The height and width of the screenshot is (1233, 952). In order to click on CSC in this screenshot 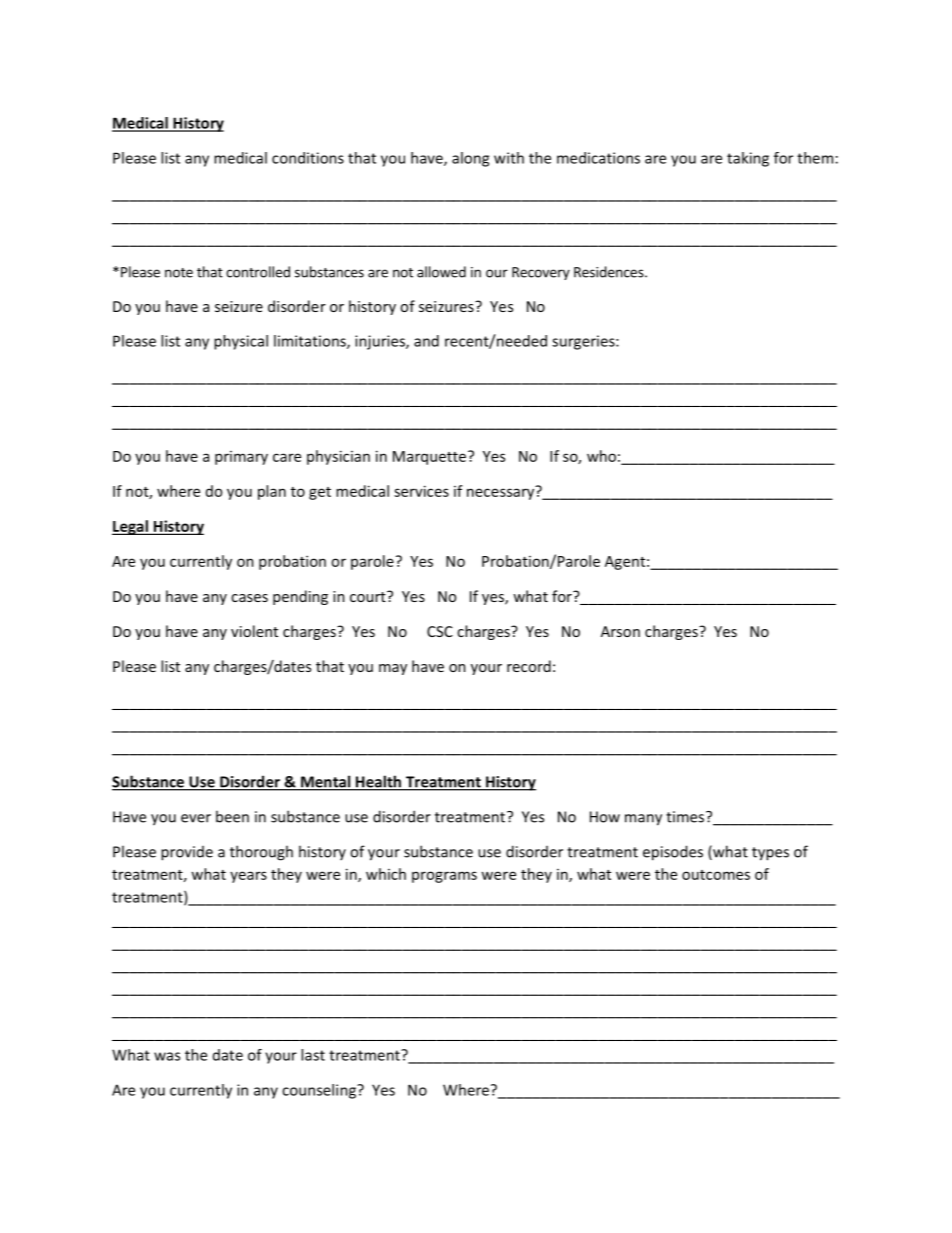, I will do `click(440, 631)`.
